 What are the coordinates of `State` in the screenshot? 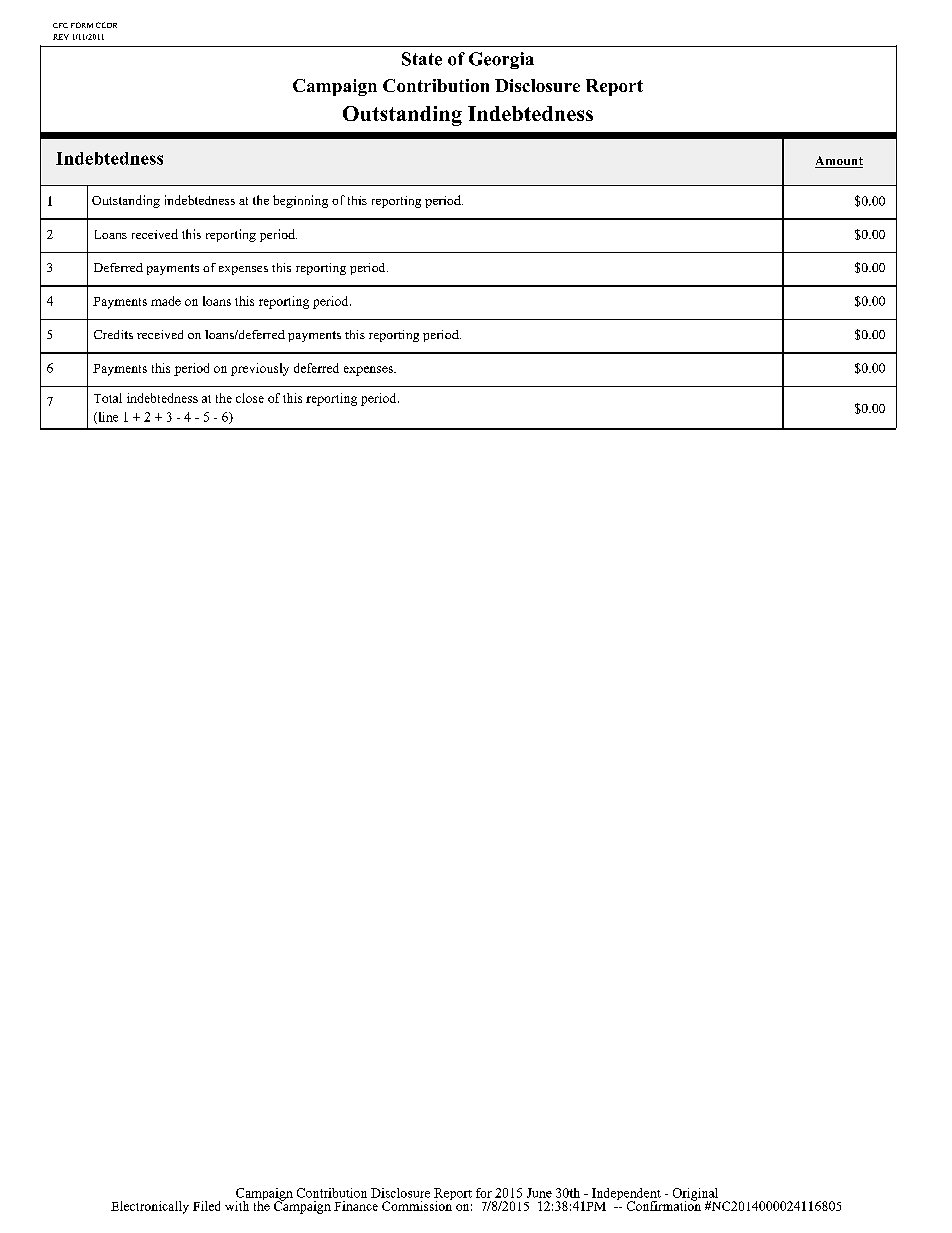 It's located at (422, 59).
